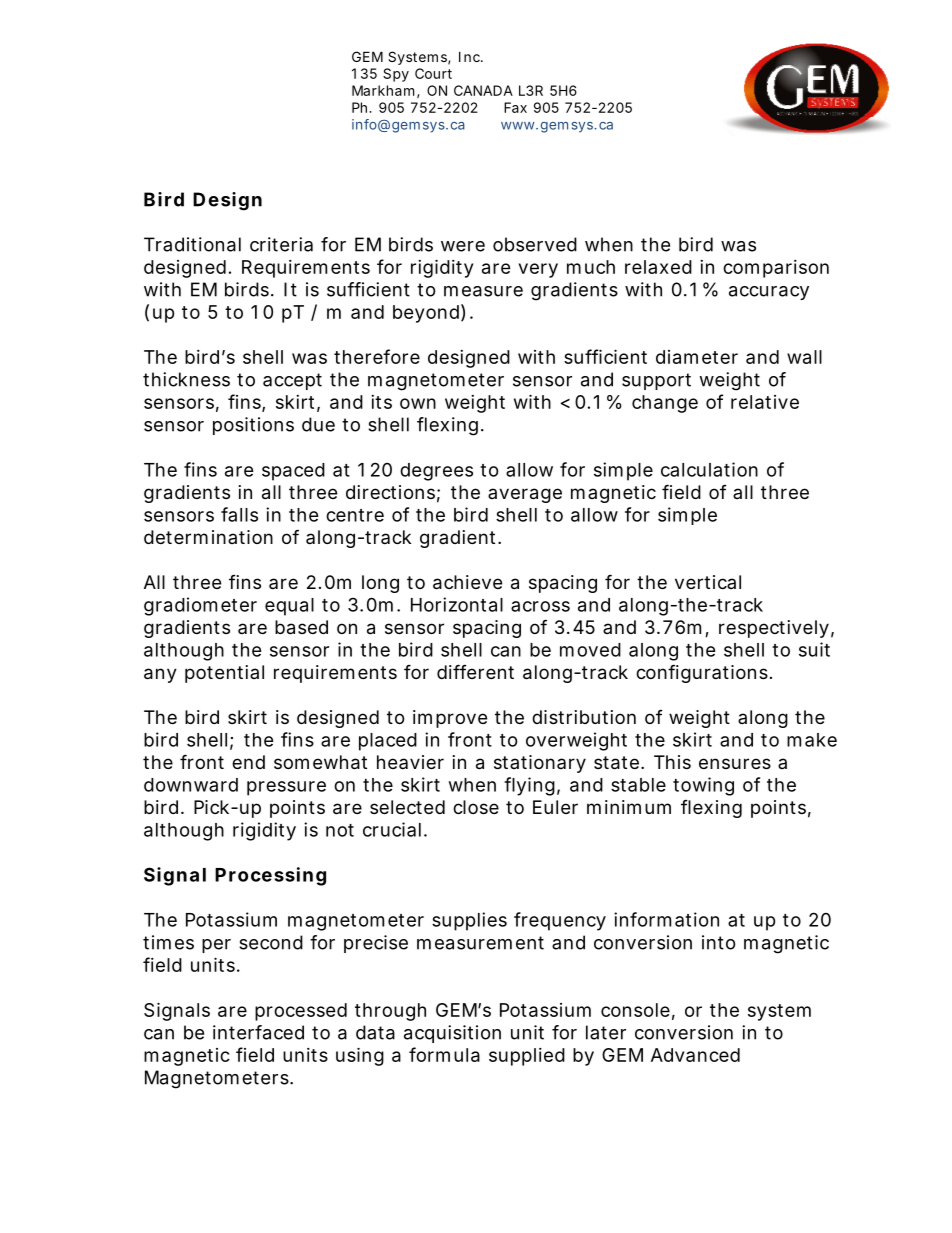  I want to click on Advanced, so click(695, 1055).
